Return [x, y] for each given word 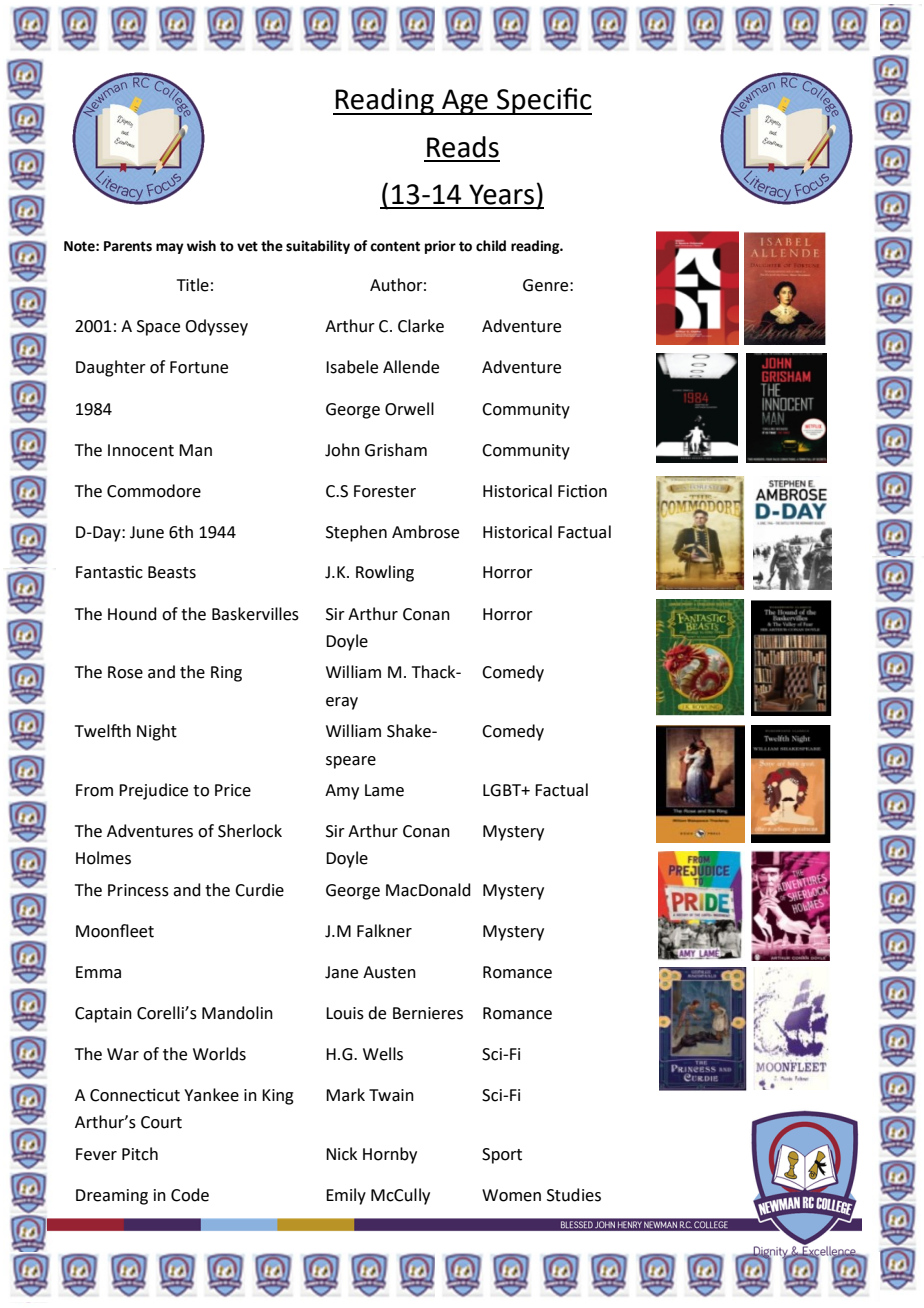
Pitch [140, 1154]
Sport [502, 1156]
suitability [318, 247]
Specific [543, 101]
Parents [128, 246]
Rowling [385, 573]
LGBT [503, 790]
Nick [341, 1154]
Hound [132, 614]
